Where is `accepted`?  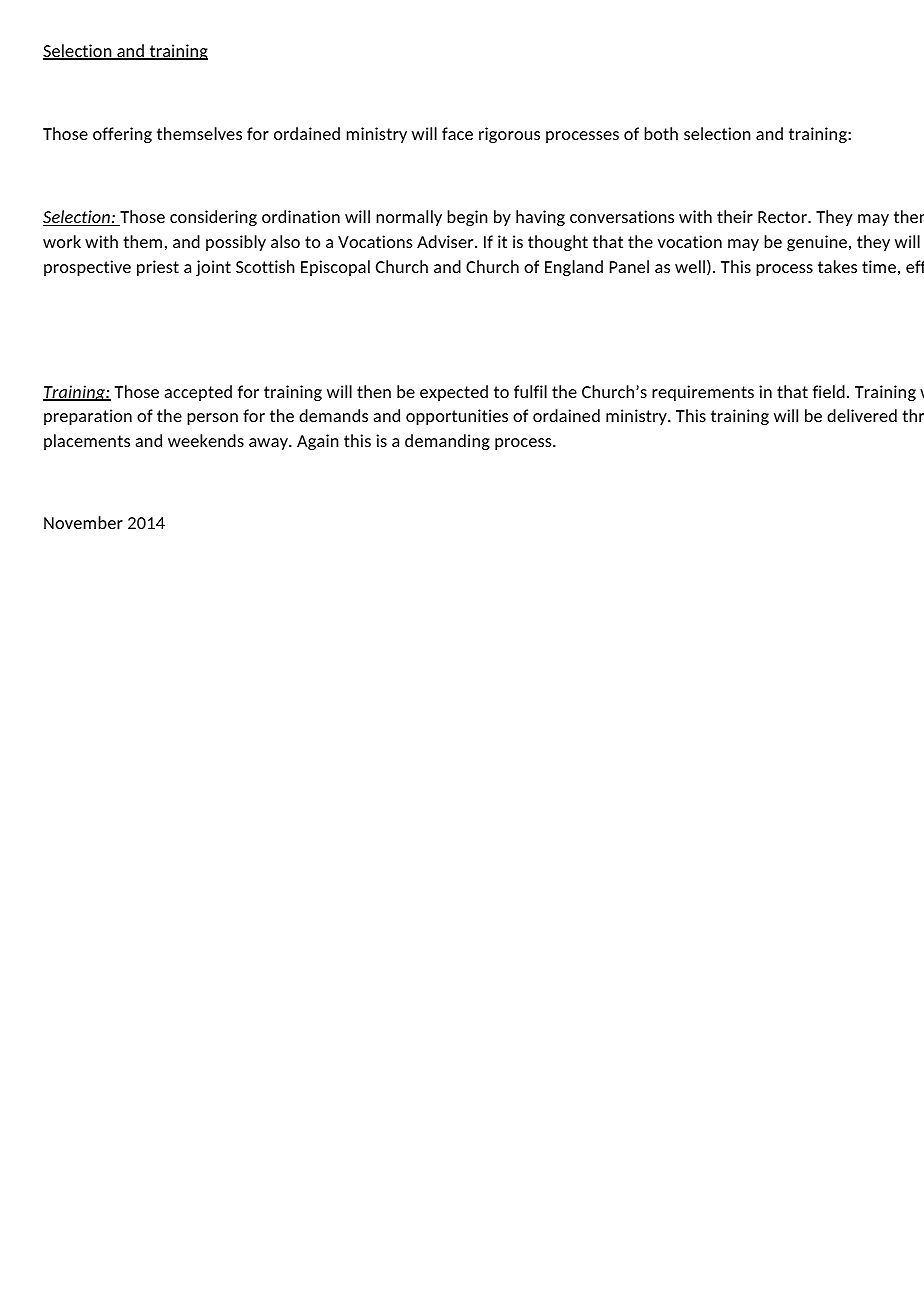 accepted is located at coordinates (198, 393).
